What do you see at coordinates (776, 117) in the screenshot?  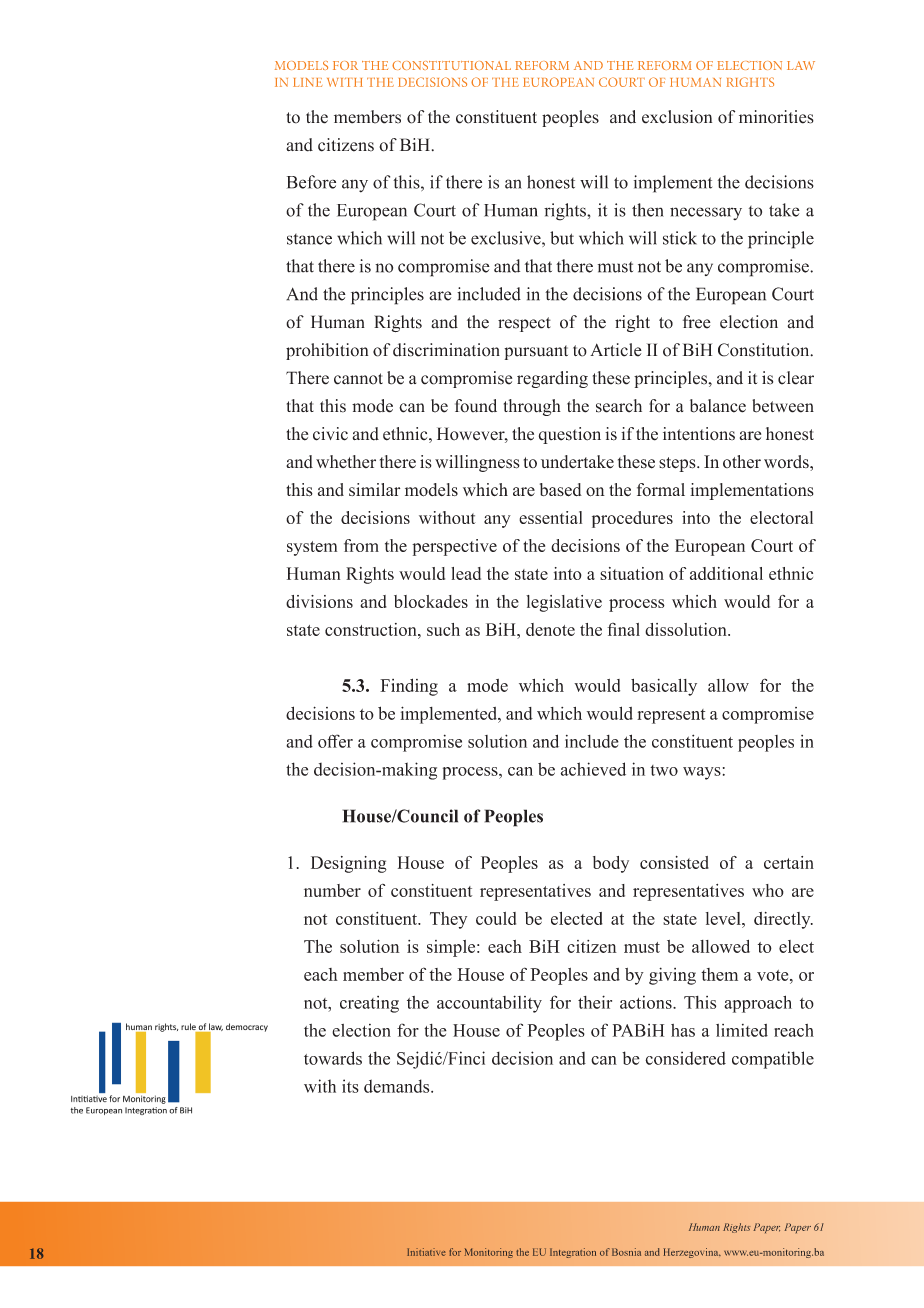 I see `minorities` at bounding box center [776, 117].
